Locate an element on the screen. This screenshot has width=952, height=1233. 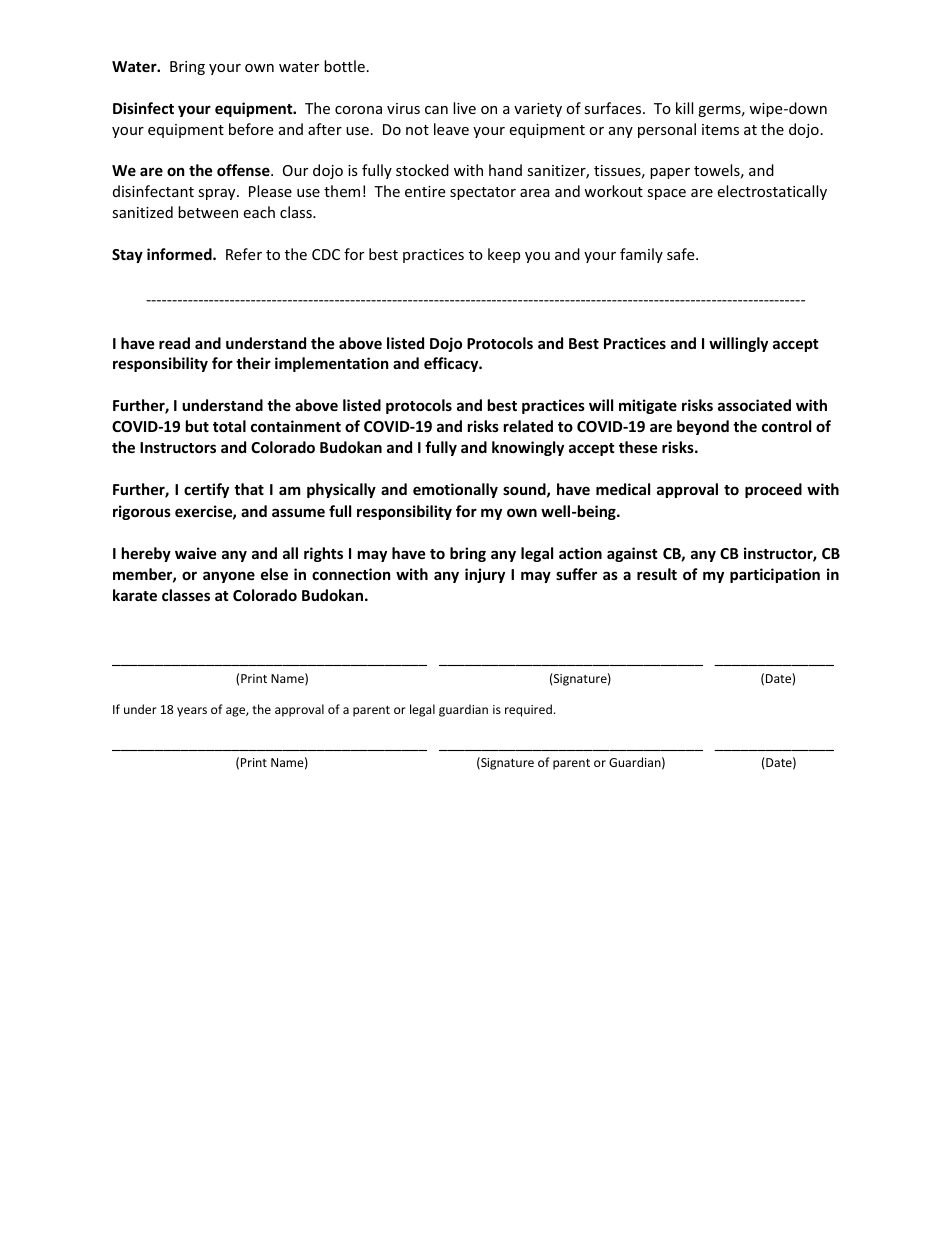
safe is located at coordinates (682, 254).
